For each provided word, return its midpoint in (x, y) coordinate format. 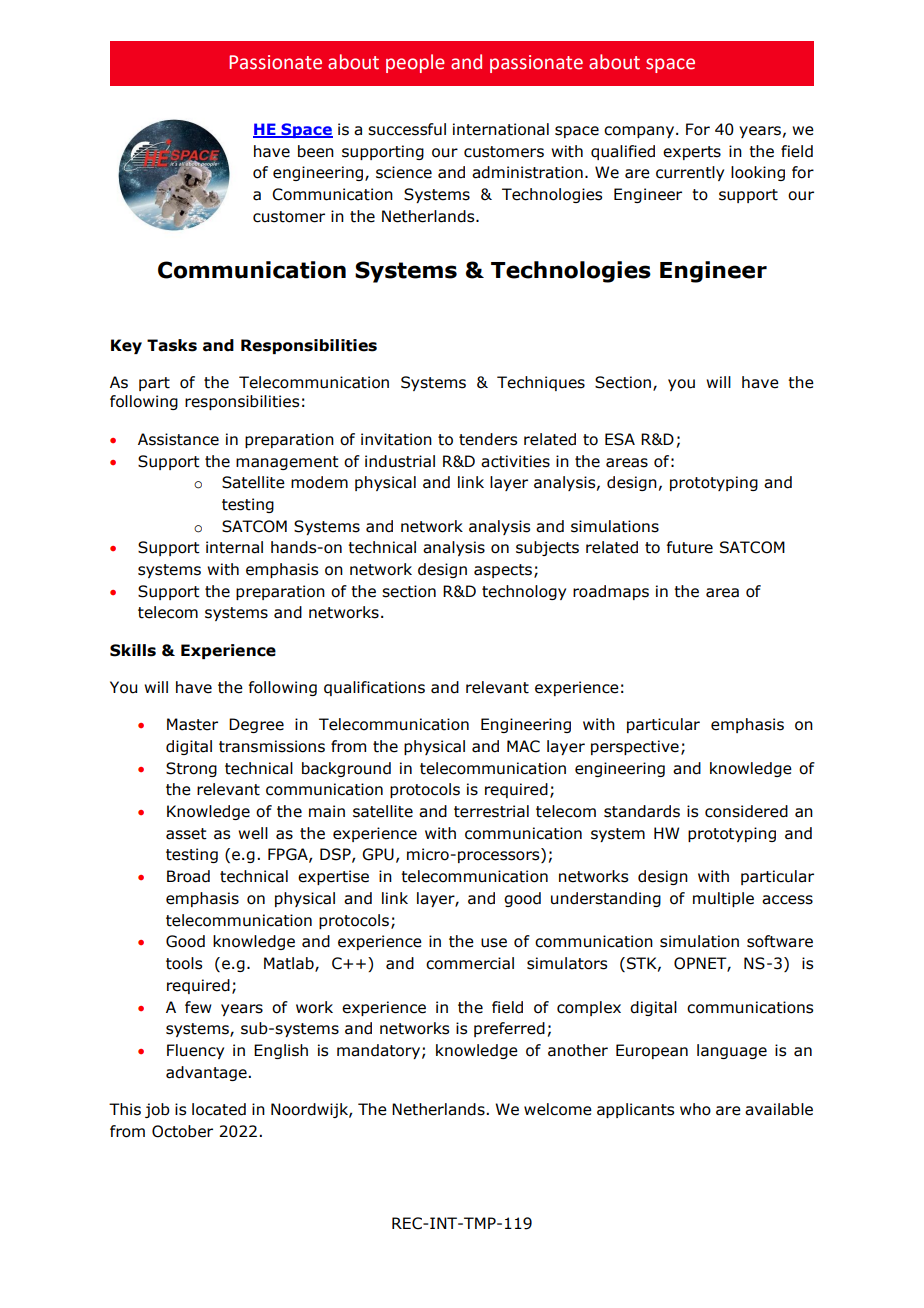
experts (692, 153)
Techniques (541, 383)
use (494, 943)
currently (690, 173)
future (690, 547)
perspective (635, 747)
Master (192, 724)
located (219, 1109)
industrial (400, 461)
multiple (723, 899)
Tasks (172, 345)
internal (234, 547)
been (316, 151)
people (415, 63)
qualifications (374, 688)
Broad (188, 876)
